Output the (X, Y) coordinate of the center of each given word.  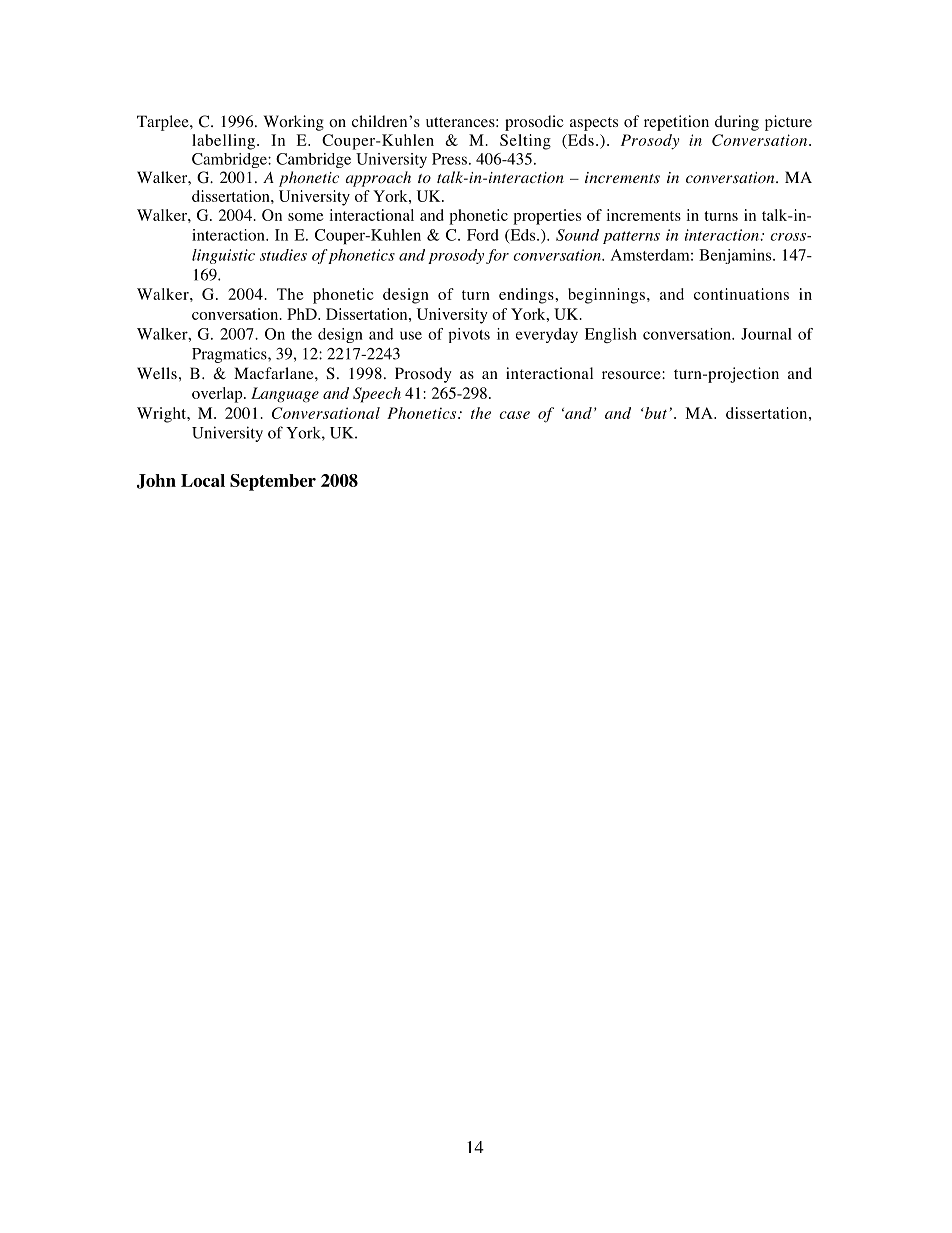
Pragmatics (230, 355)
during (737, 123)
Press (449, 159)
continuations (741, 294)
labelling (223, 142)
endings (527, 296)
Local (203, 480)
